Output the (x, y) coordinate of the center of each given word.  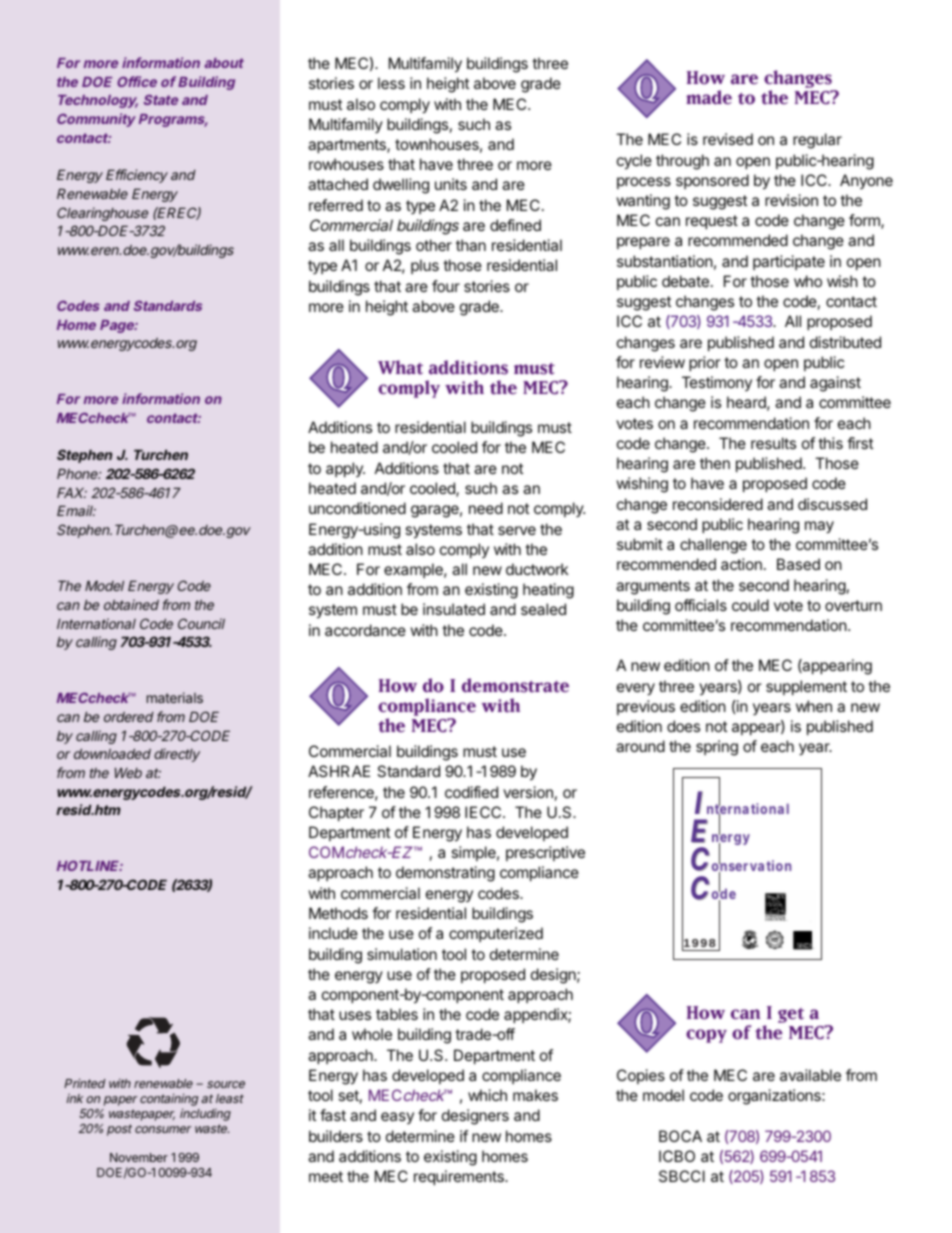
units (451, 184)
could (750, 605)
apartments (348, 146)
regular (817, 141)
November (139, 1157)
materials (175, 697)
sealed (543, 609)
